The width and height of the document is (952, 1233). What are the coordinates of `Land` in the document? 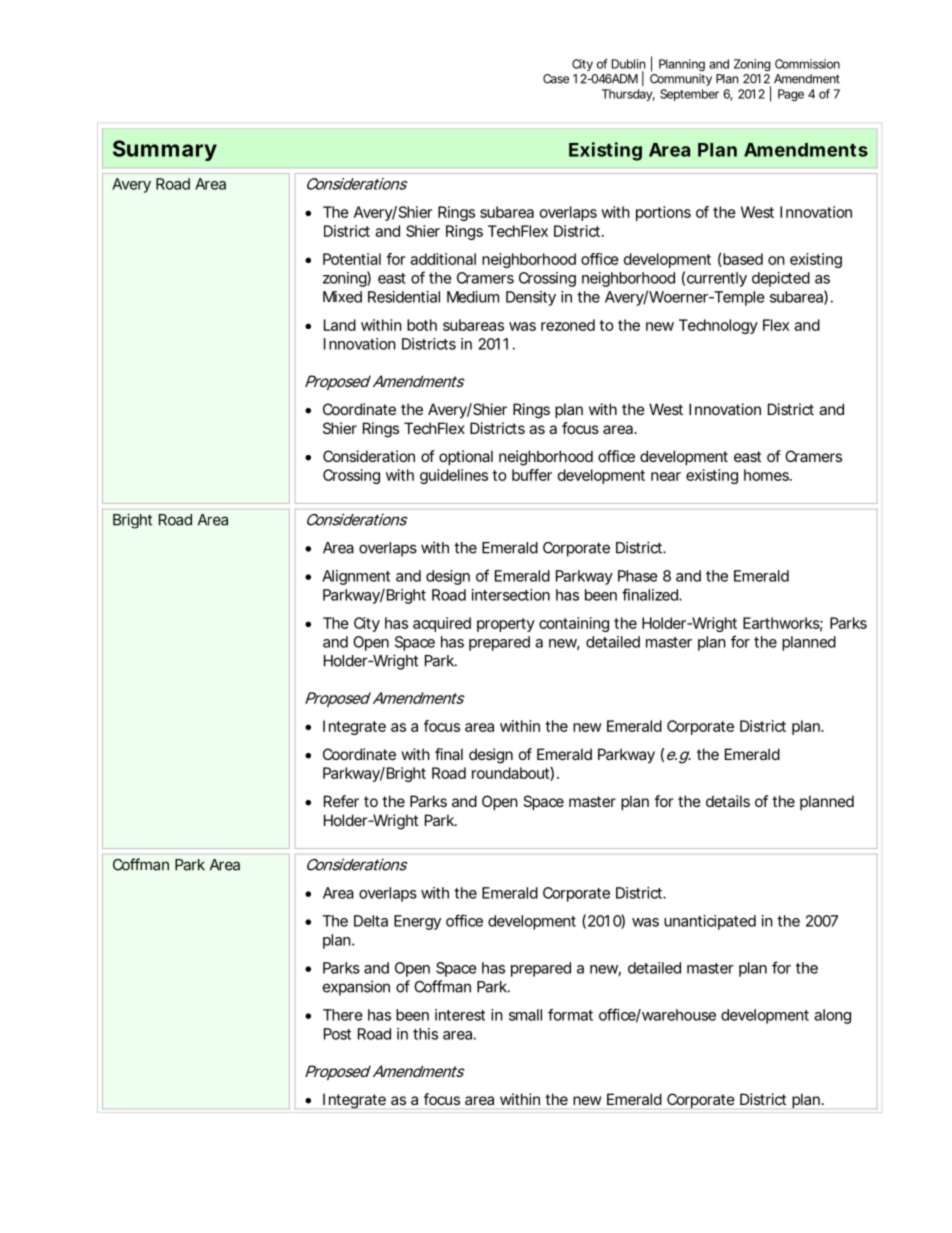 It's located at (340, 325).
